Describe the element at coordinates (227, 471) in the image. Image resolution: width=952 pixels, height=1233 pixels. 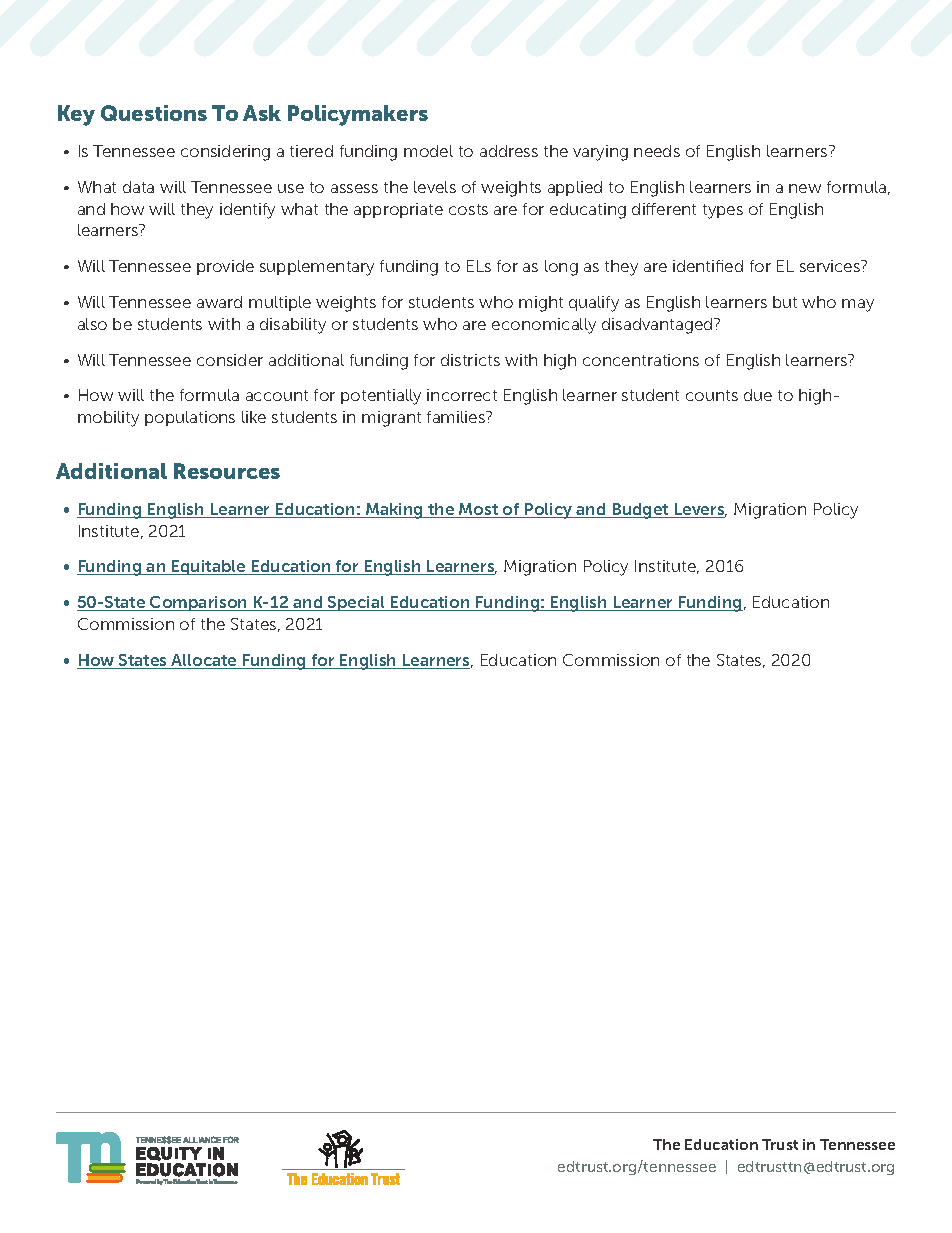
I see `Resources` at that location.
